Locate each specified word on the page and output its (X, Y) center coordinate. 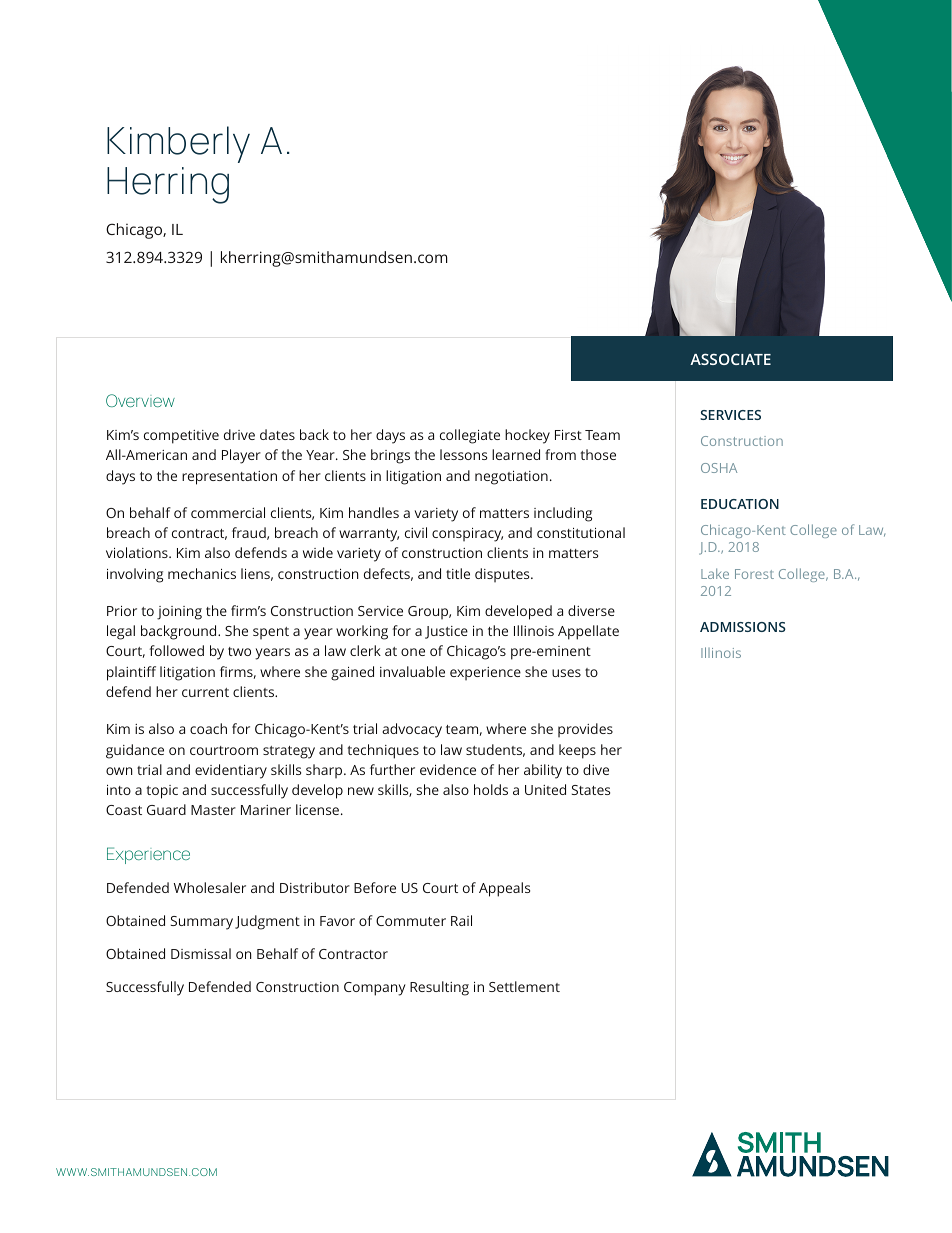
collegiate (470, 436)
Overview (140, 400)
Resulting (439, 988)
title (458, 573)
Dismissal (201, 953)
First (568, 435)
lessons (463, 454)
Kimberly (178, 144)
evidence (448, 769)
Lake (715, 573)
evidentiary (231, 771)
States (591, 790)
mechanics (202, 573)
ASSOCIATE (730, 359)
